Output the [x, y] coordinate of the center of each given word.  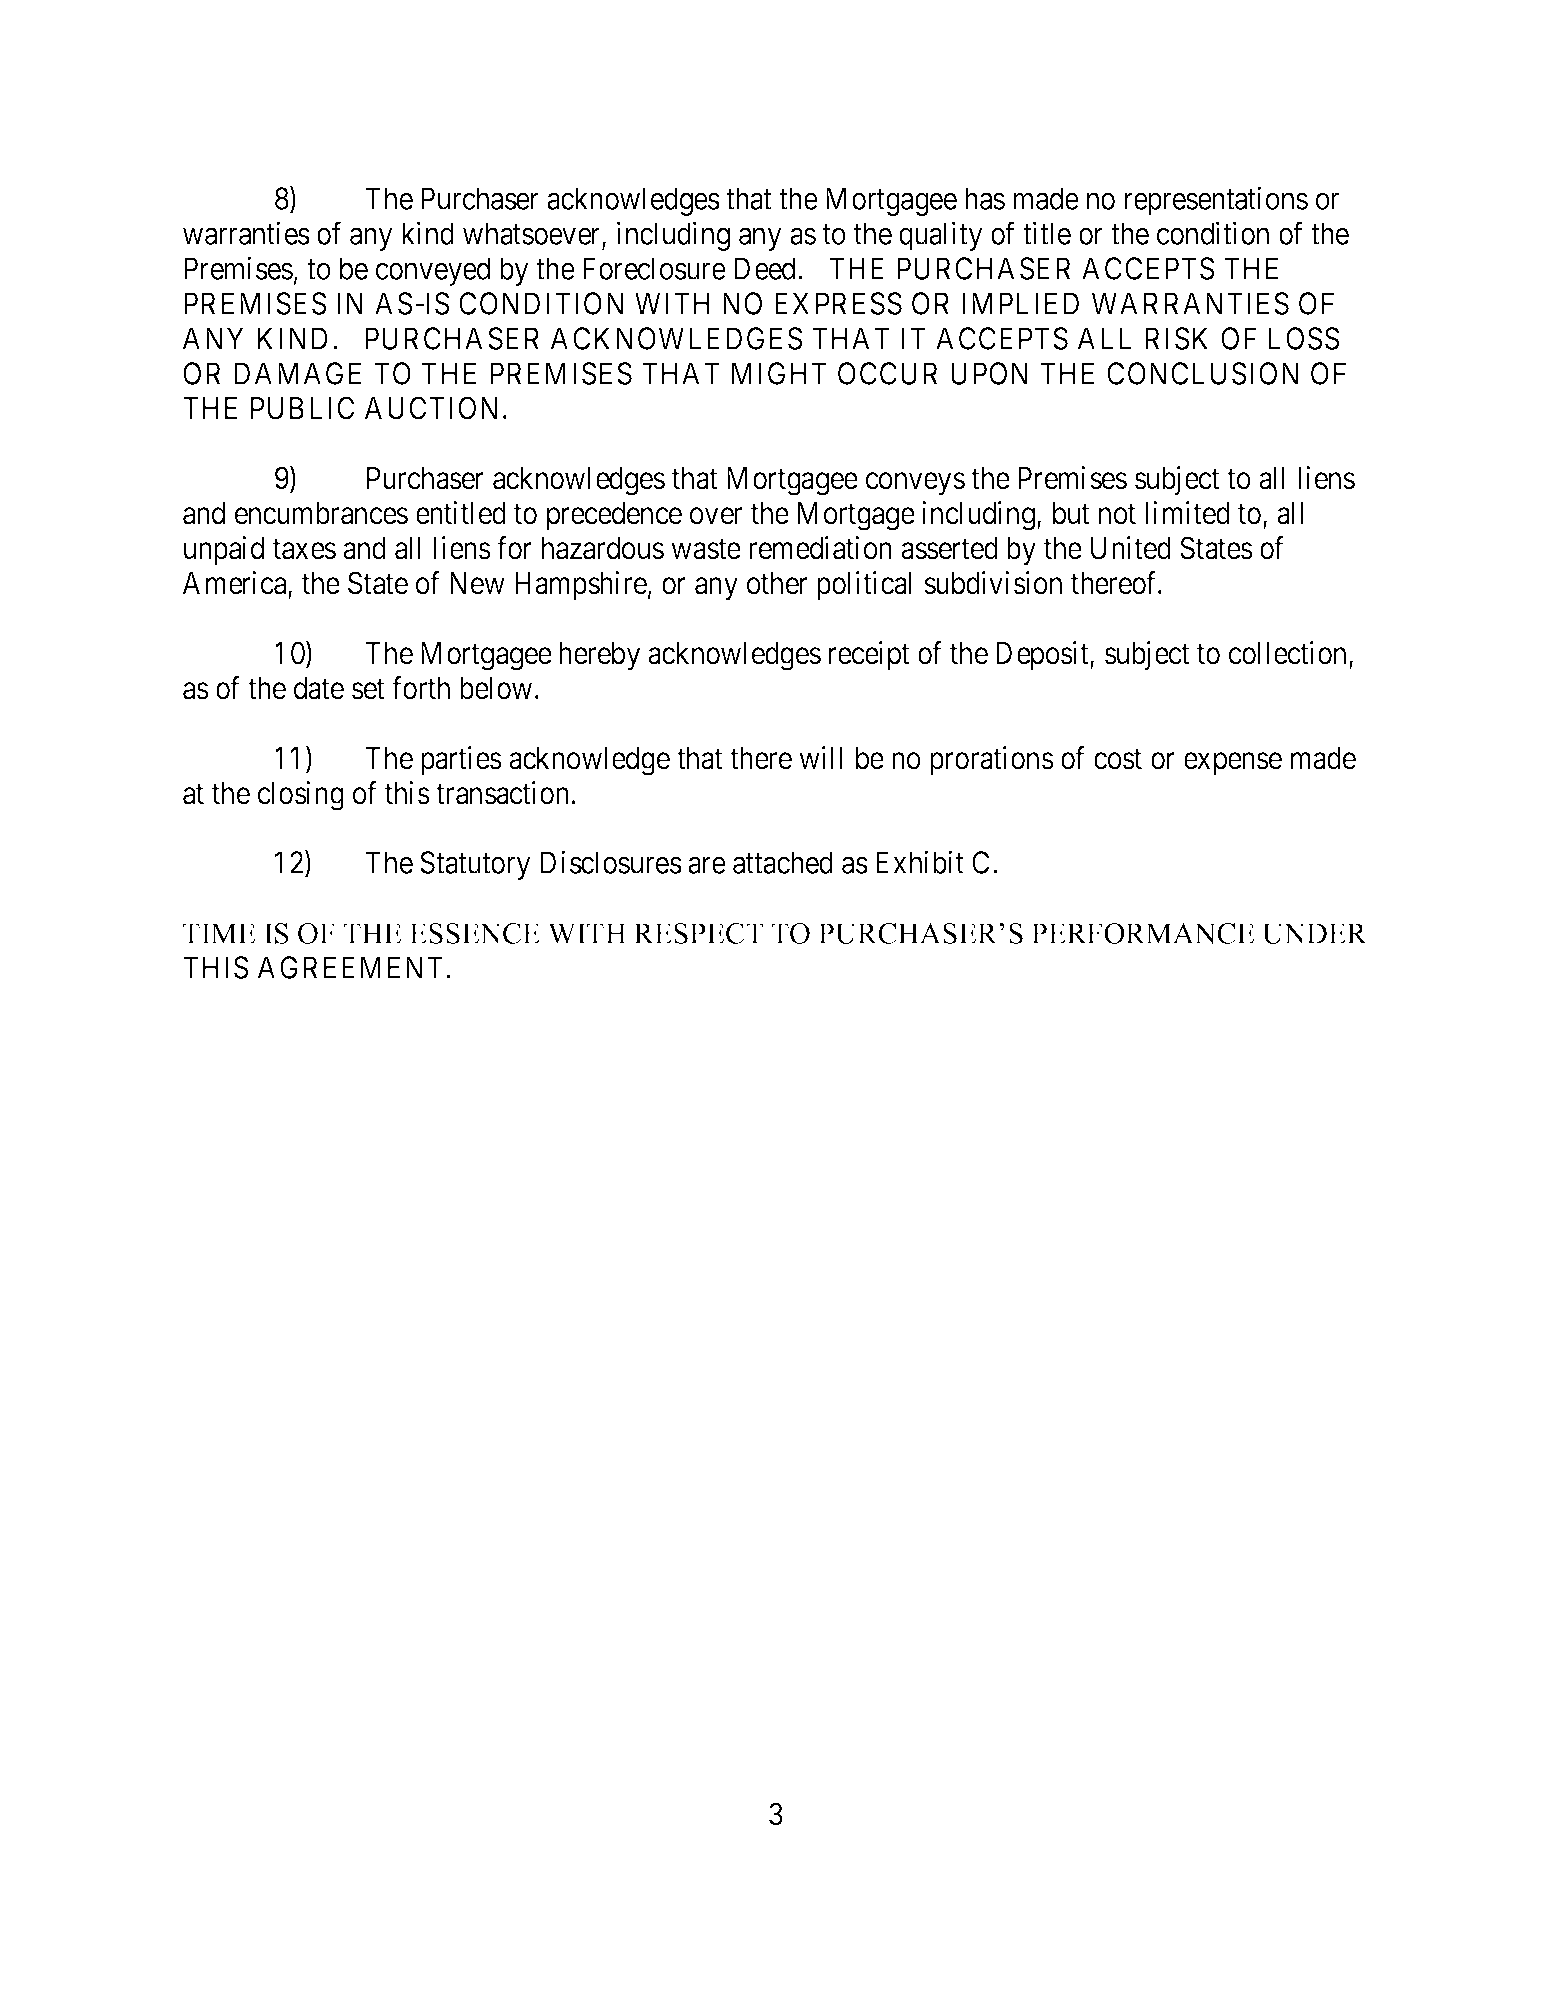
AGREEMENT [352, 967]
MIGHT [779, 373]
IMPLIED [1021, 303]
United [1131, 548]
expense [1233, 764]
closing [301, 796]
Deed [764, 268]
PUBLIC [302, 408]
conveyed [433, 271]
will [820, 757]
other [777, 583]
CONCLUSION [1202, 373]
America [236, 584]
